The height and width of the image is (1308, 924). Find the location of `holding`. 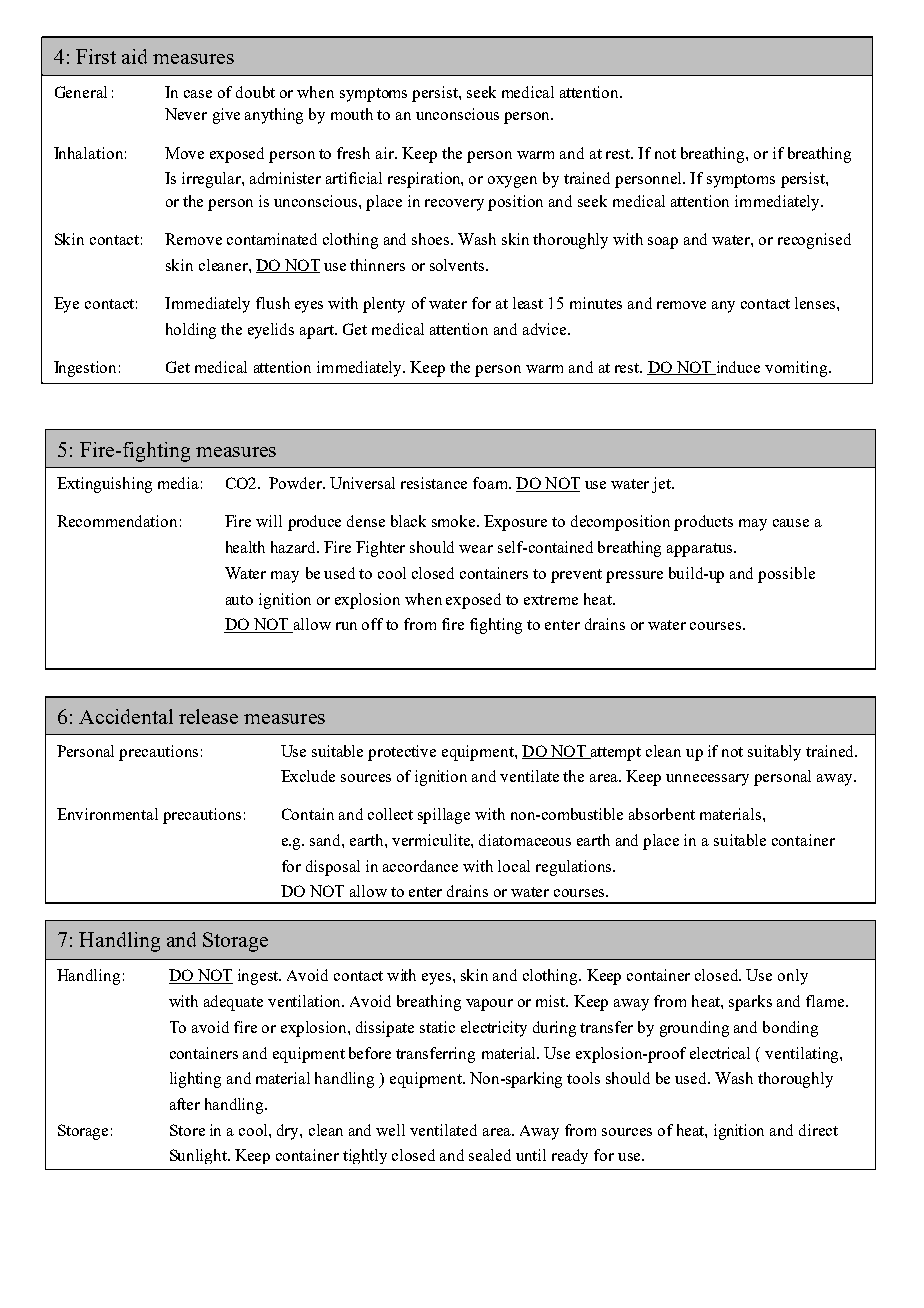

holding is located at coordinates (191, 331).
